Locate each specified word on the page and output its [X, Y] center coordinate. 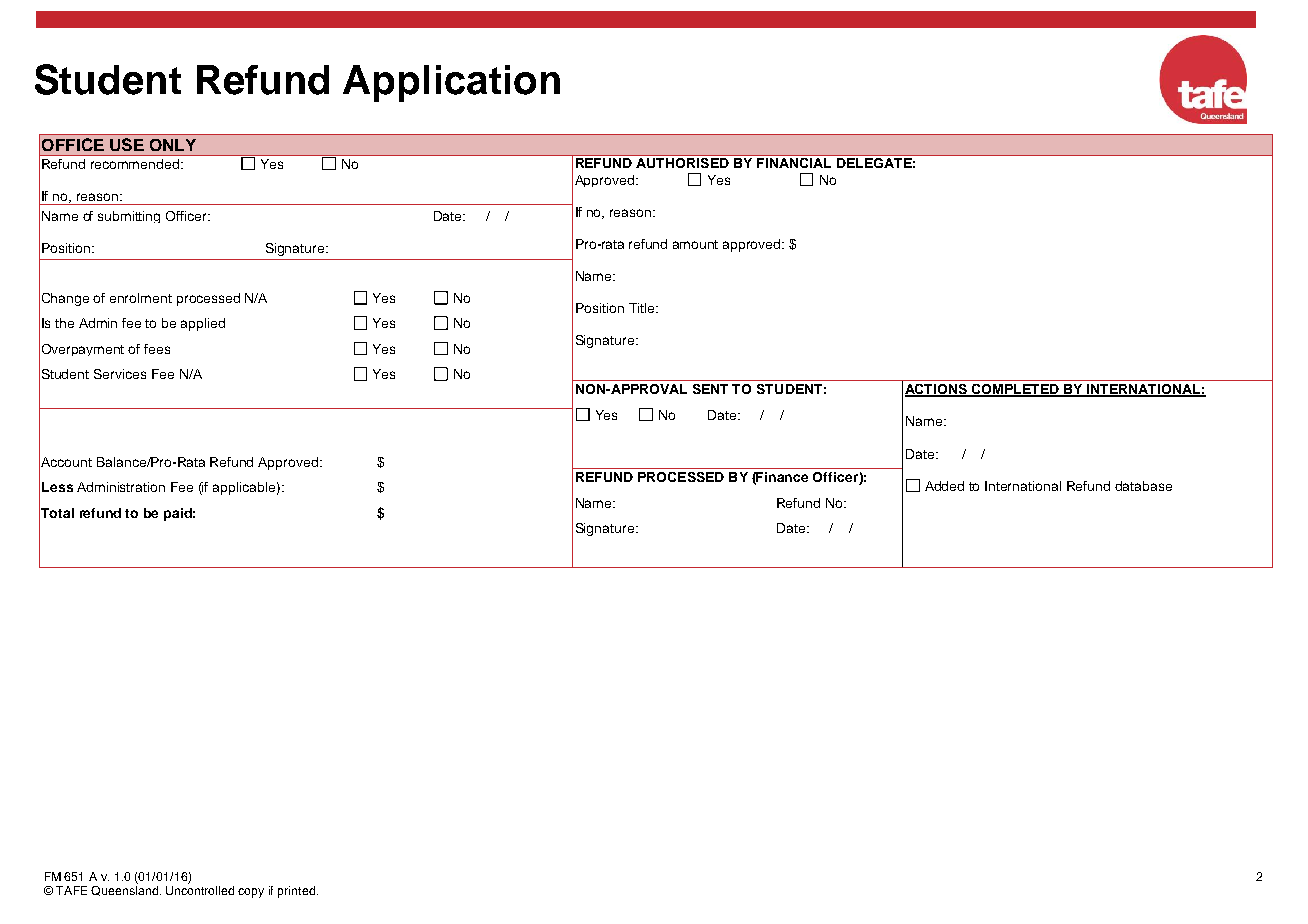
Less [57, 487]
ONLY [173, 145]
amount [695, 244]
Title [643, 308]
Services [120, 374]
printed [298, 892]
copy [251, 893]
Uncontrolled [200, 890]
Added [944, 486]
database [1143, 486]
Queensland [126, 889]
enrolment [141, 298]
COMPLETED [1016, 390]
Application [451, 83]
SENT [710, 389]
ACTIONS [937, 390]
